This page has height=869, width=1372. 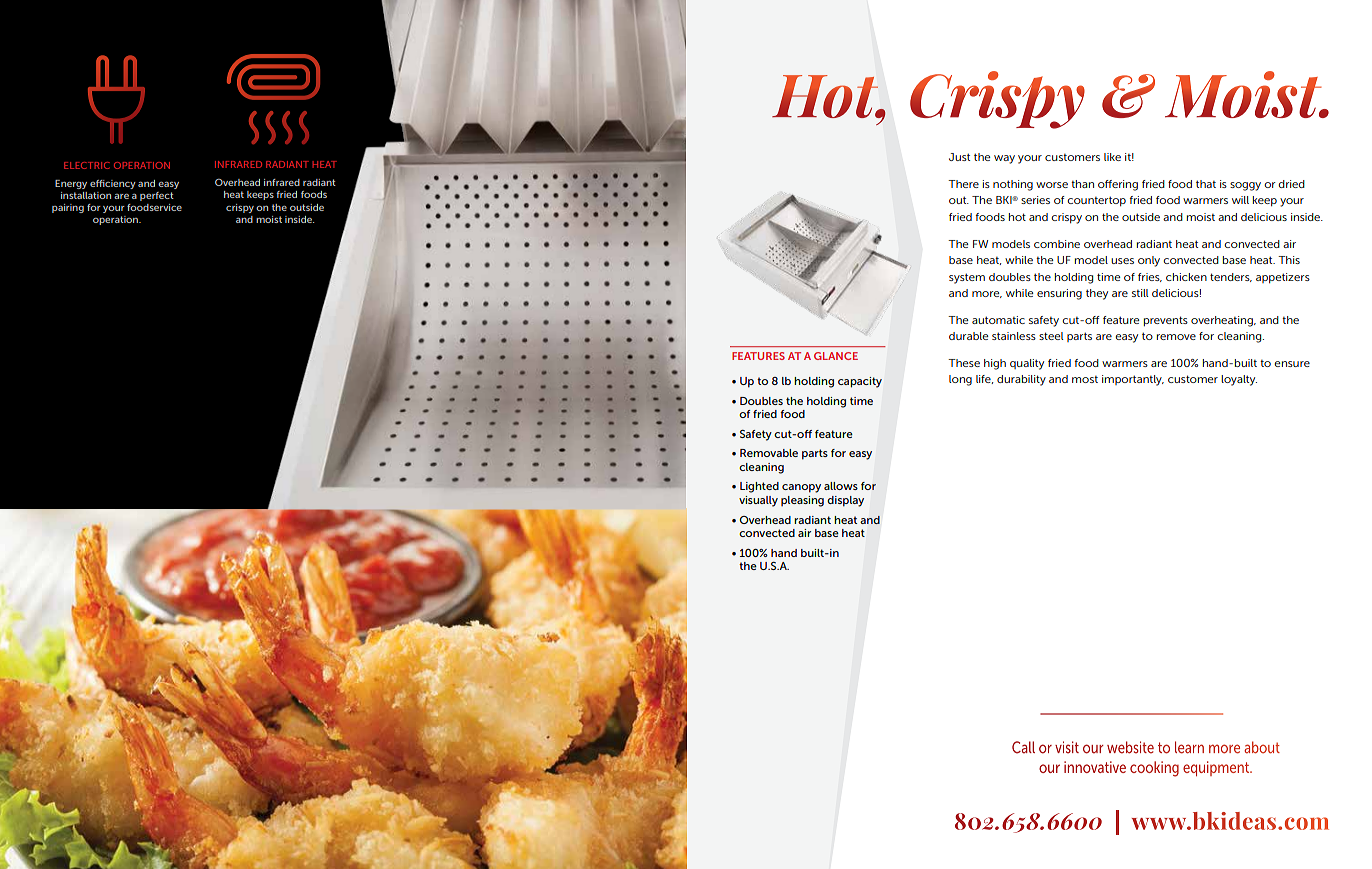 What do you see at coordinates (860, 382) in the page?
I see `capacity` at bounding box center [860, 382].
